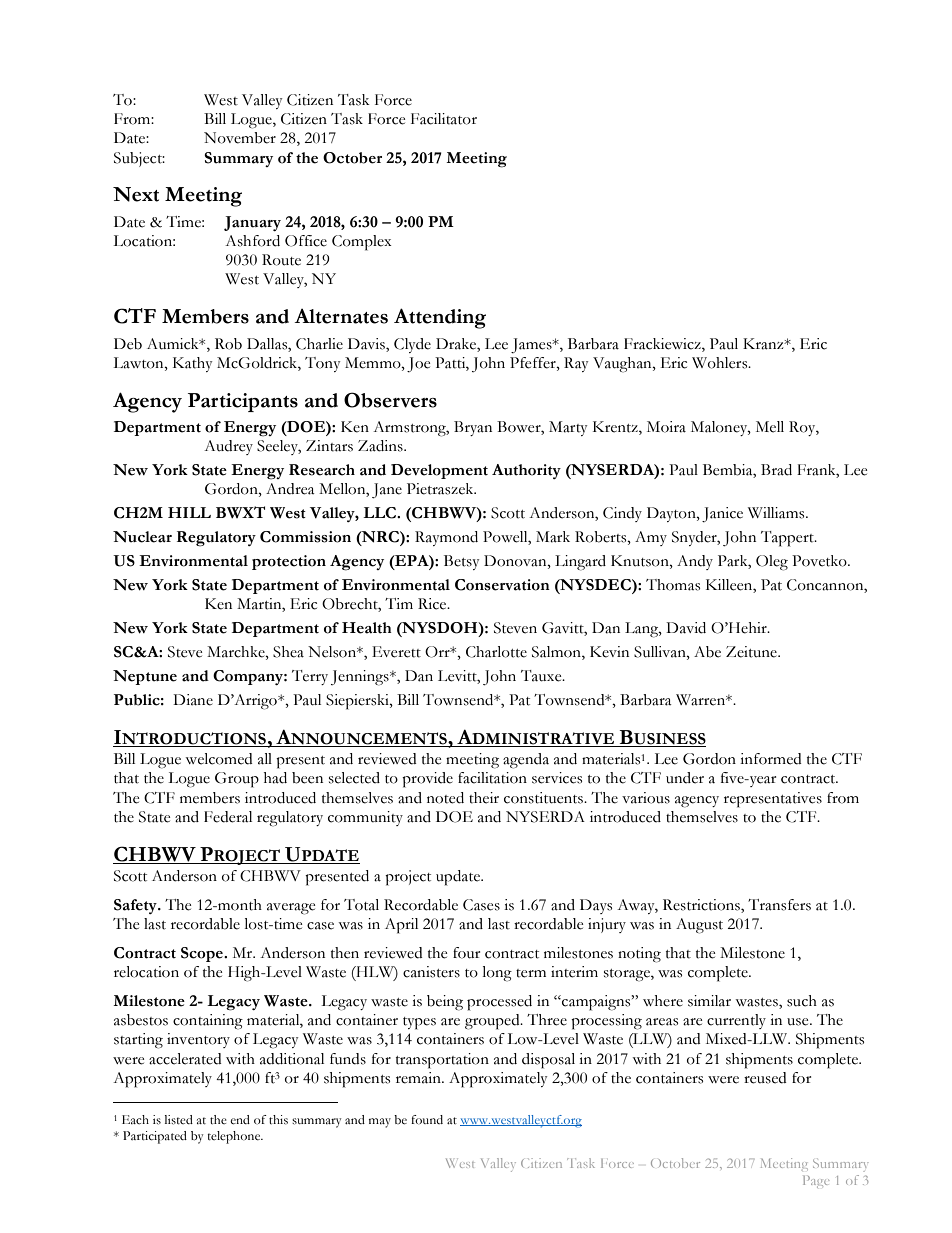  What do you see at coordinates (720, 428) in the screenshot?
I see `Maloney` at bounding box center [720, 428].
